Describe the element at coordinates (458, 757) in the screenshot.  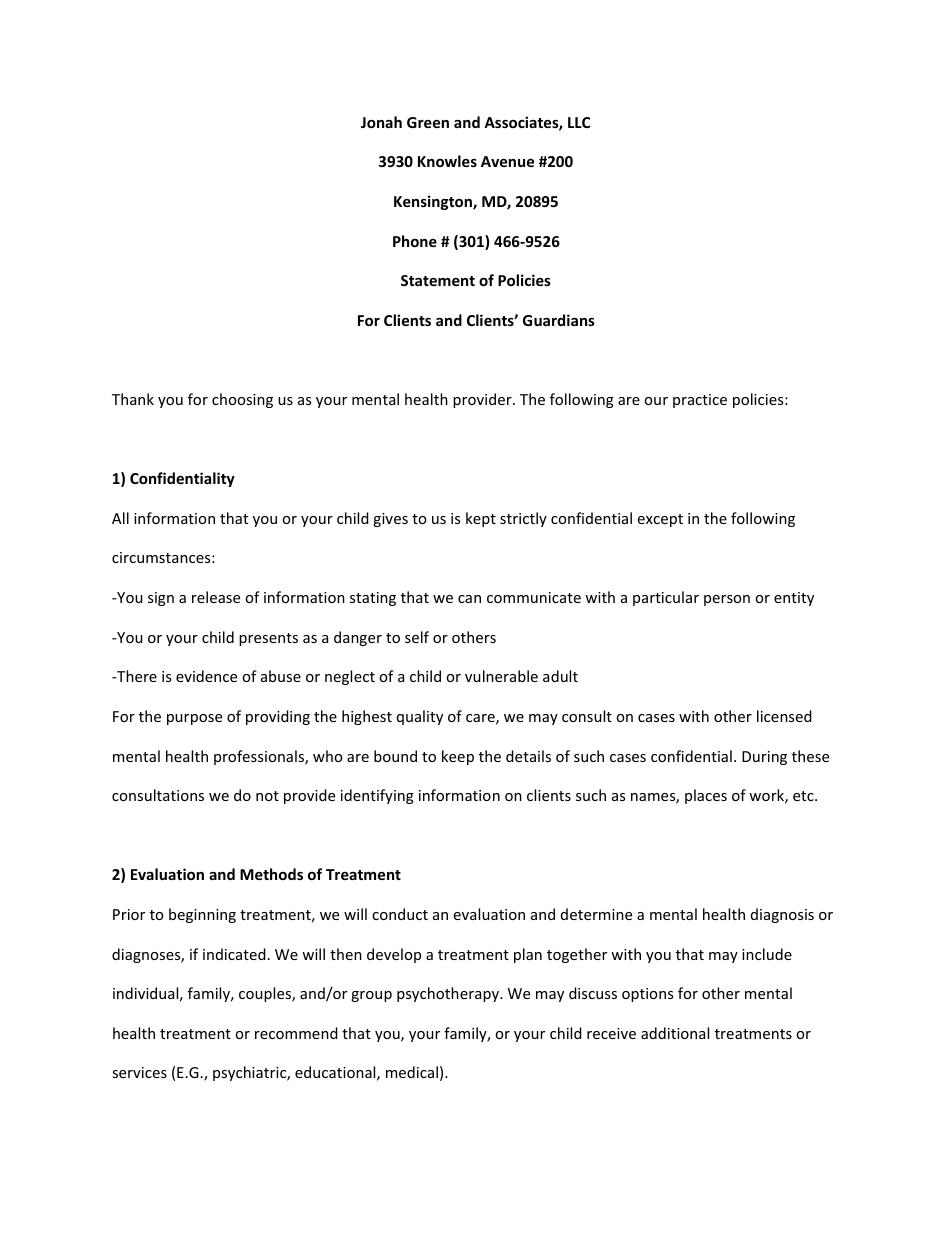
I see `keep` at that location.
